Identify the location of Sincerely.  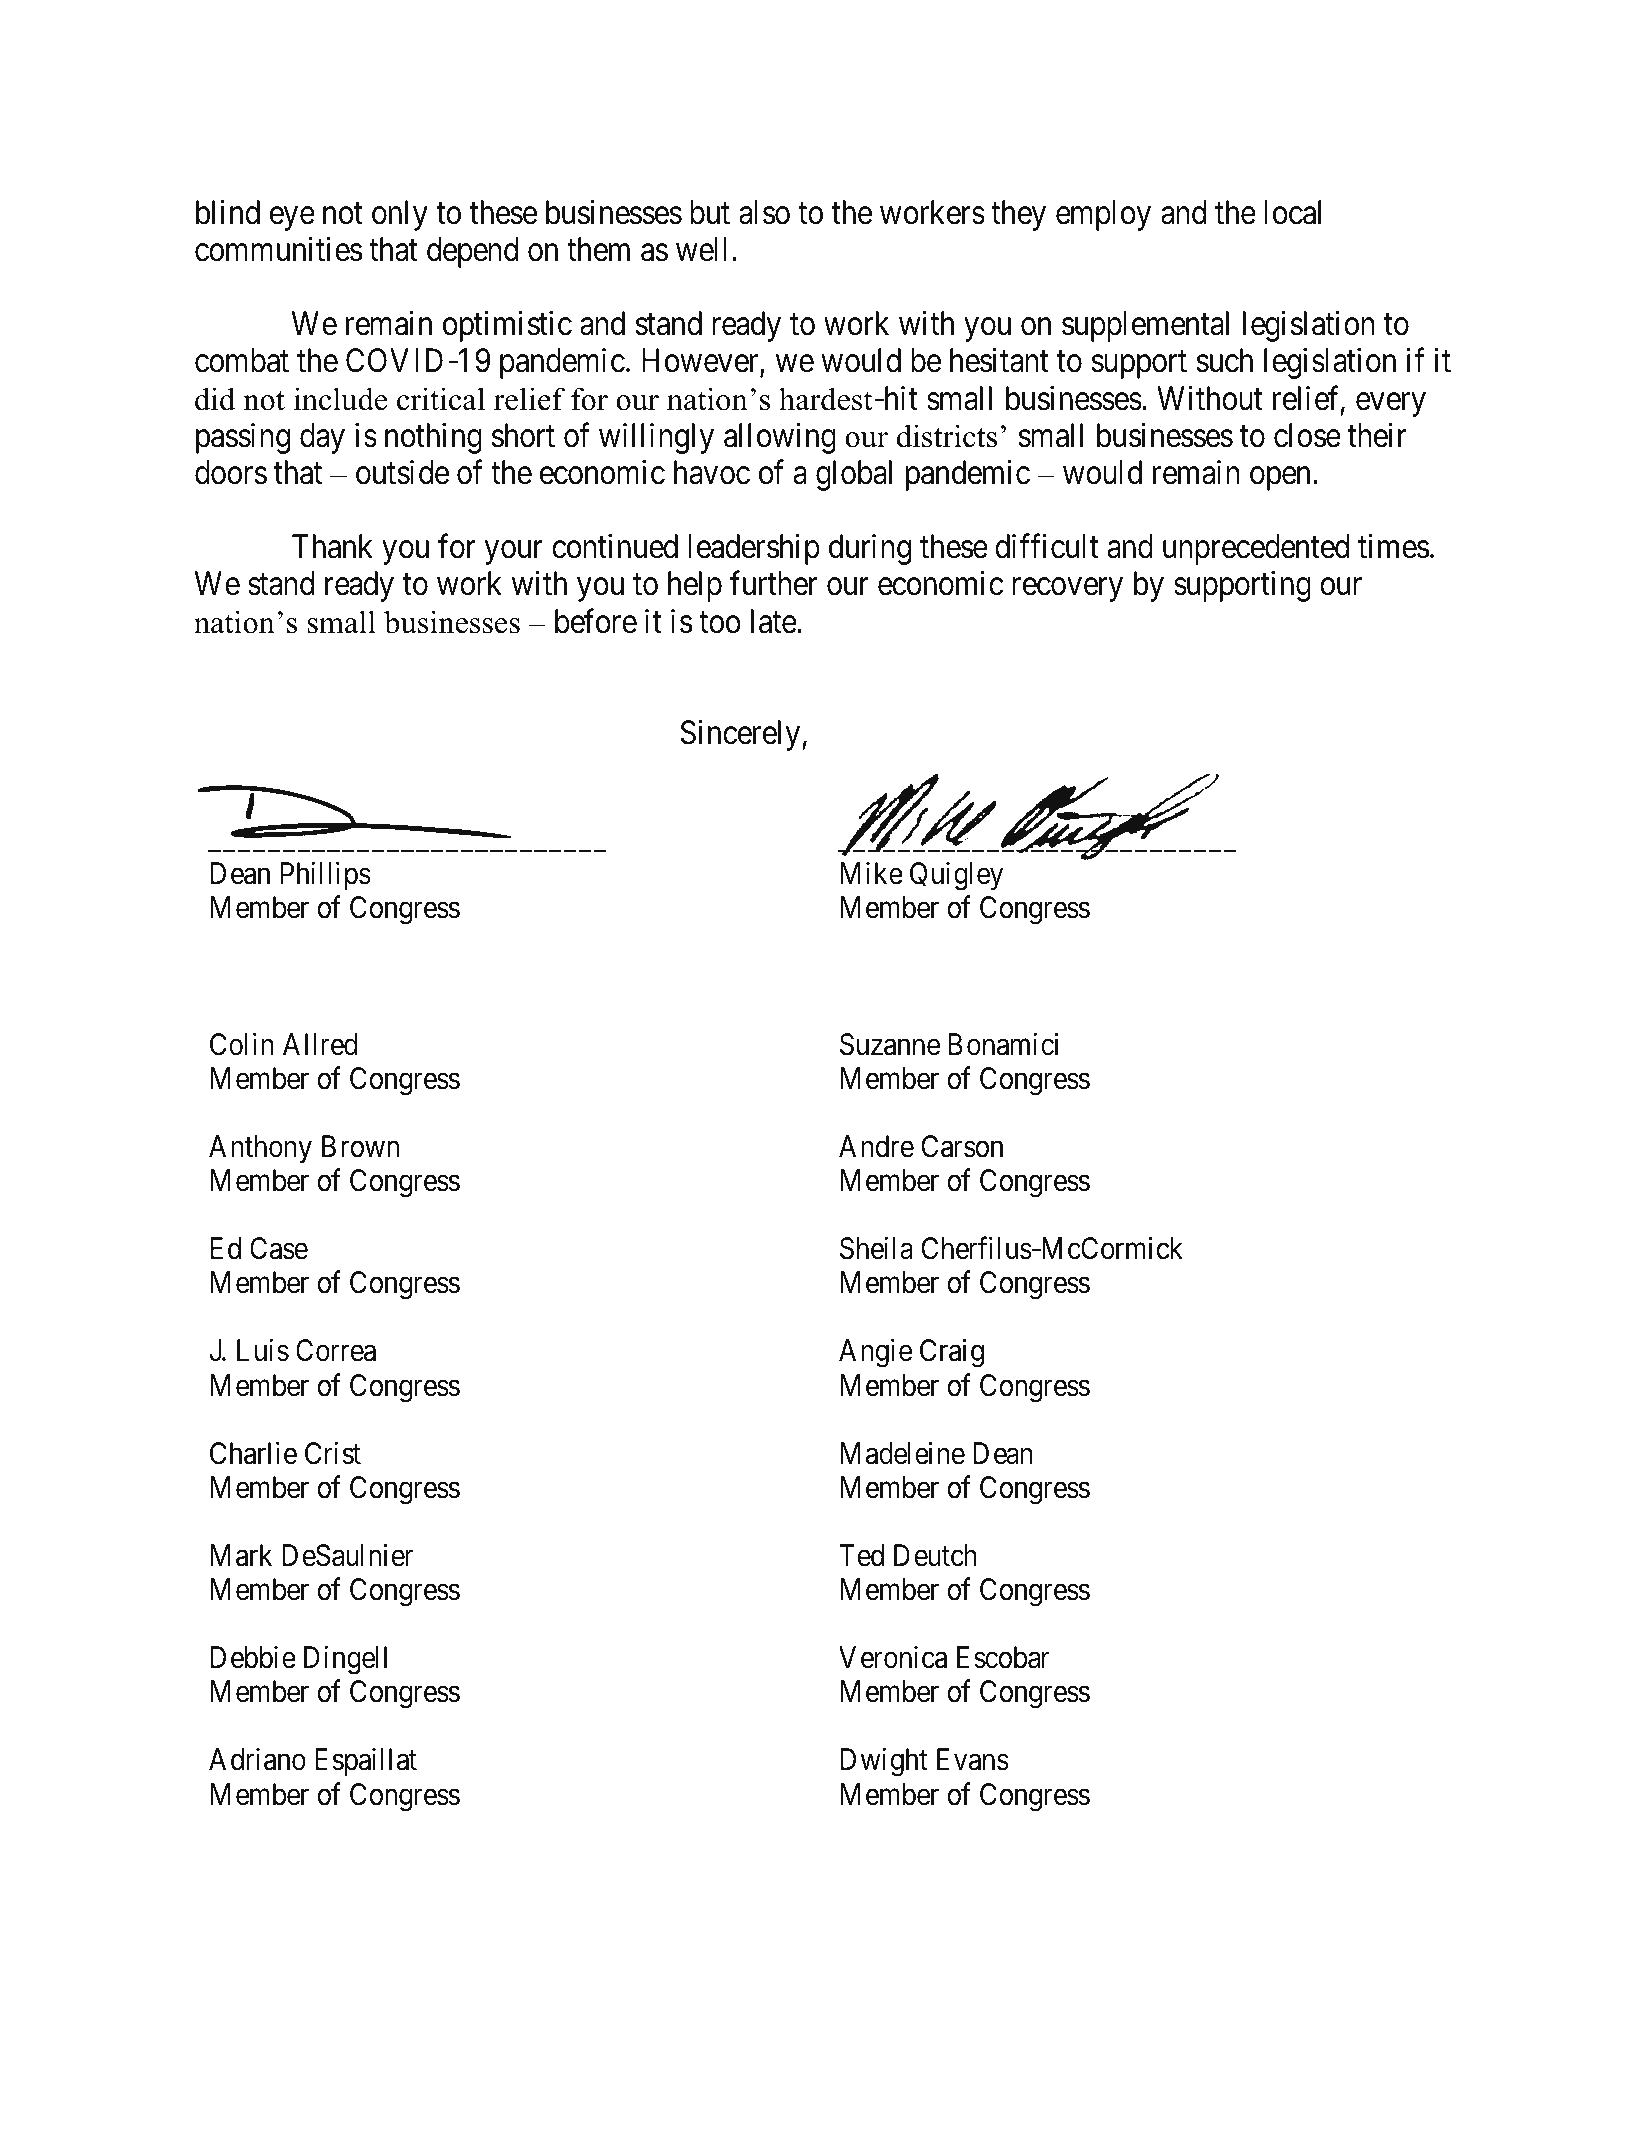
(741, 735).
